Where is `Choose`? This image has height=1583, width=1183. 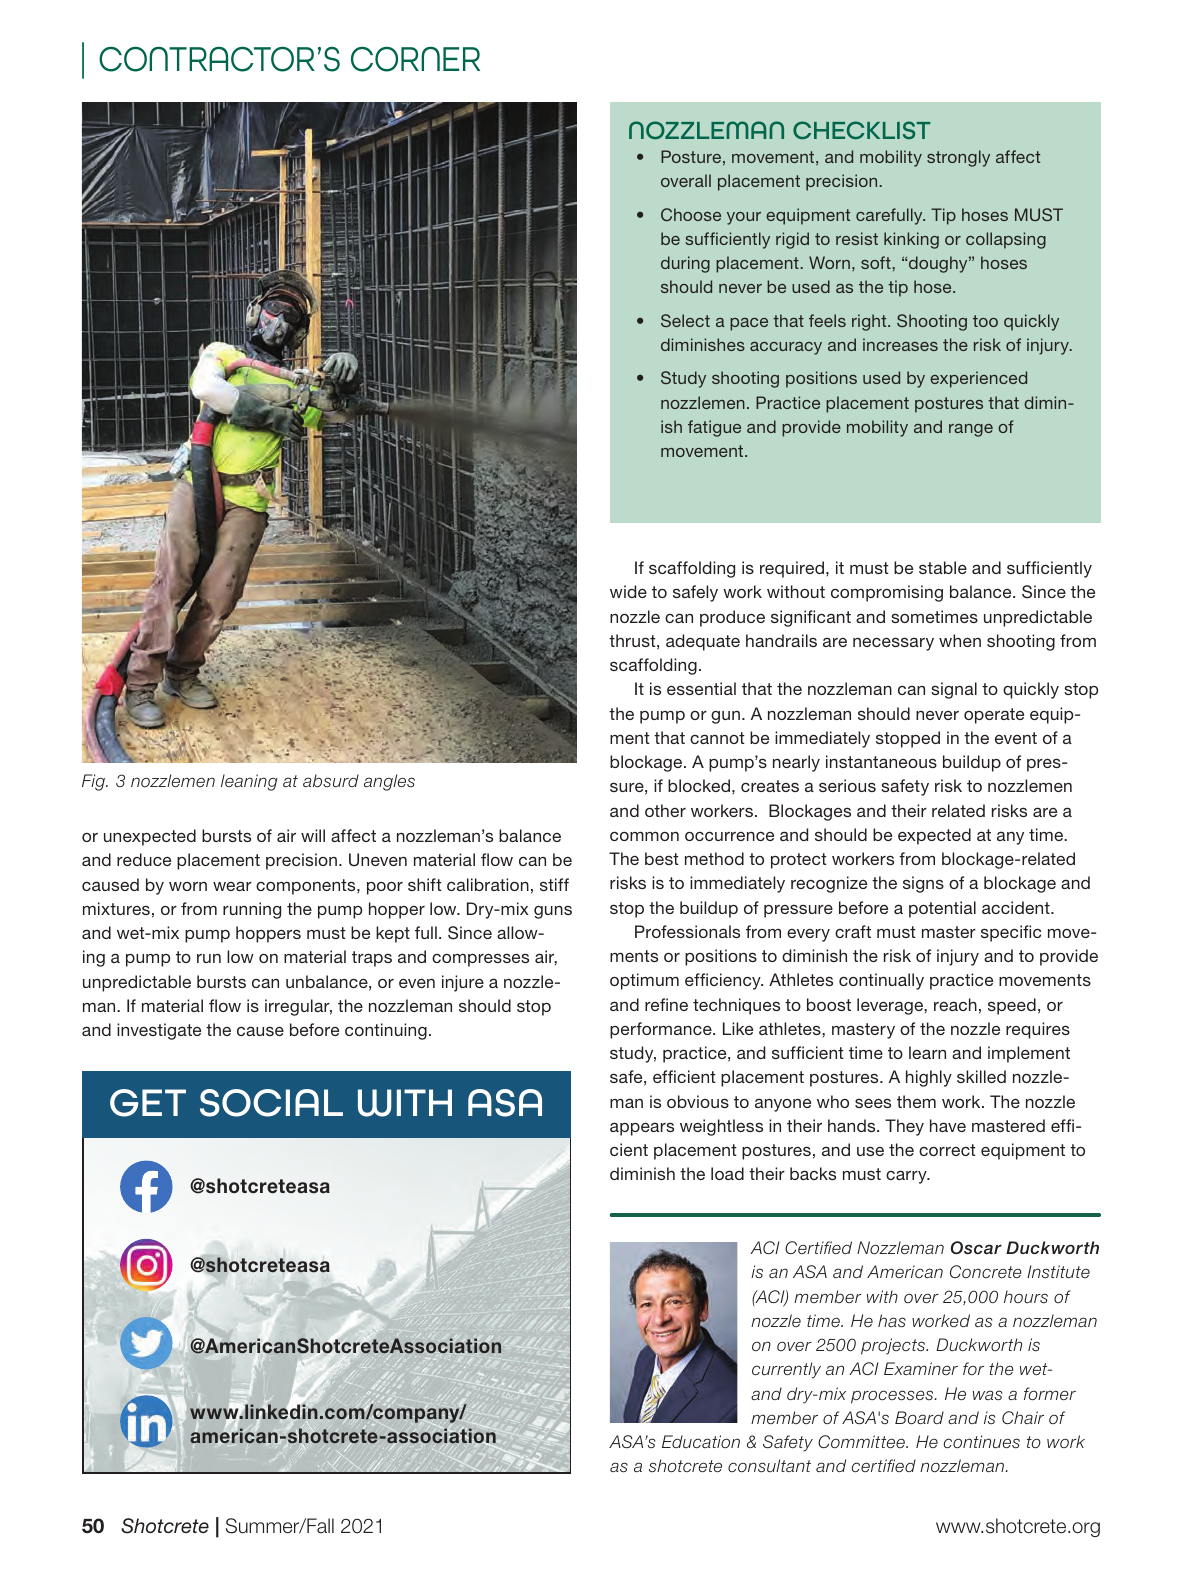
Choose is located at coordinates (691, 214).
